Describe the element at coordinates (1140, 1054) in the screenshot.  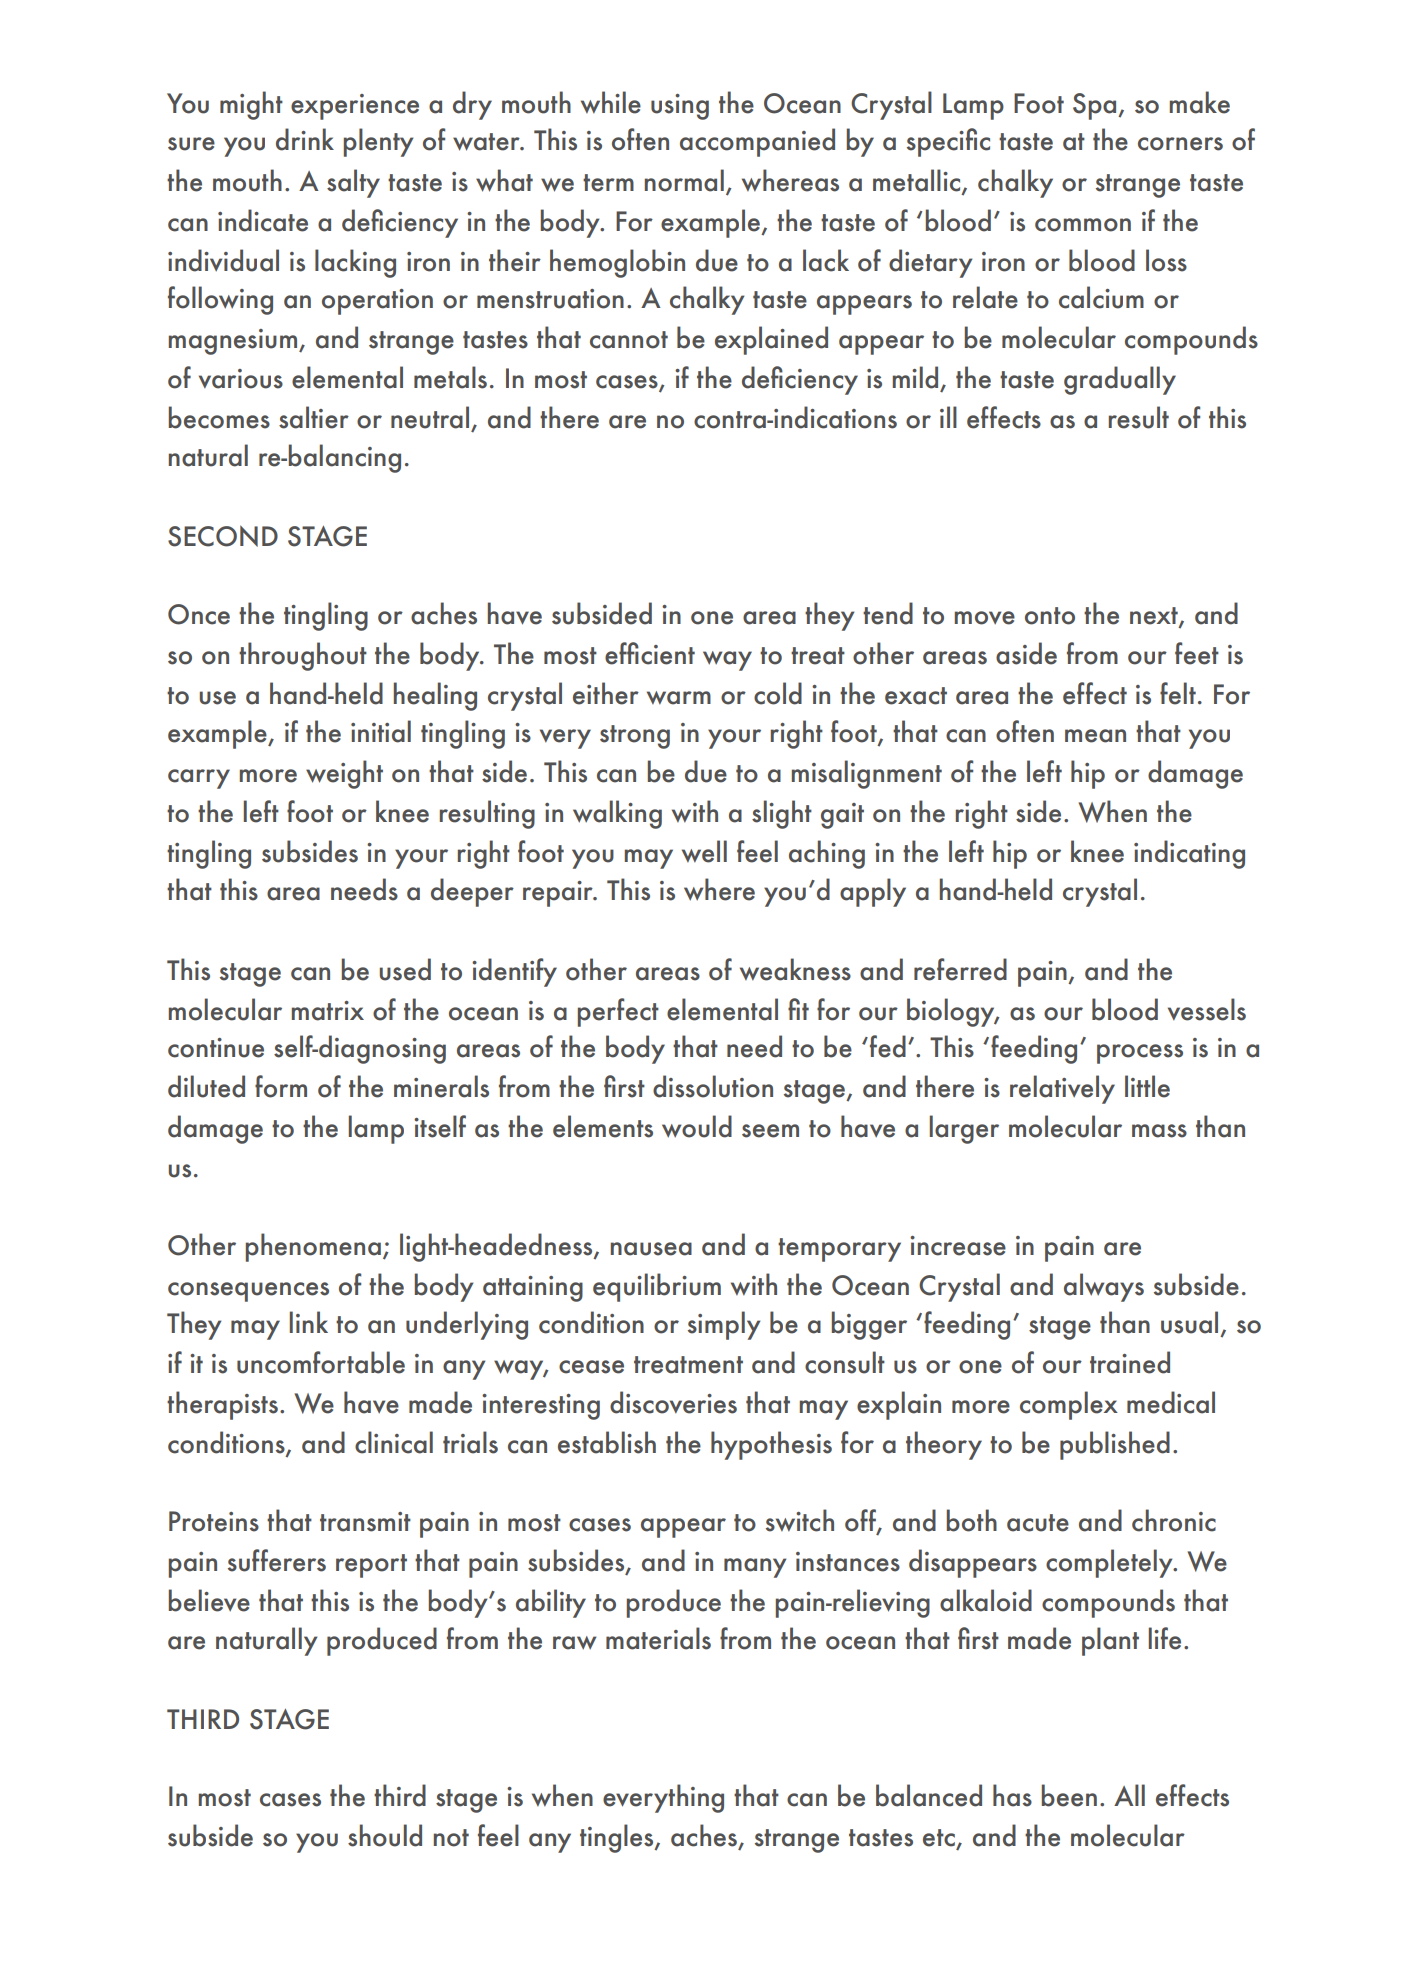
I see `process` at that location.
